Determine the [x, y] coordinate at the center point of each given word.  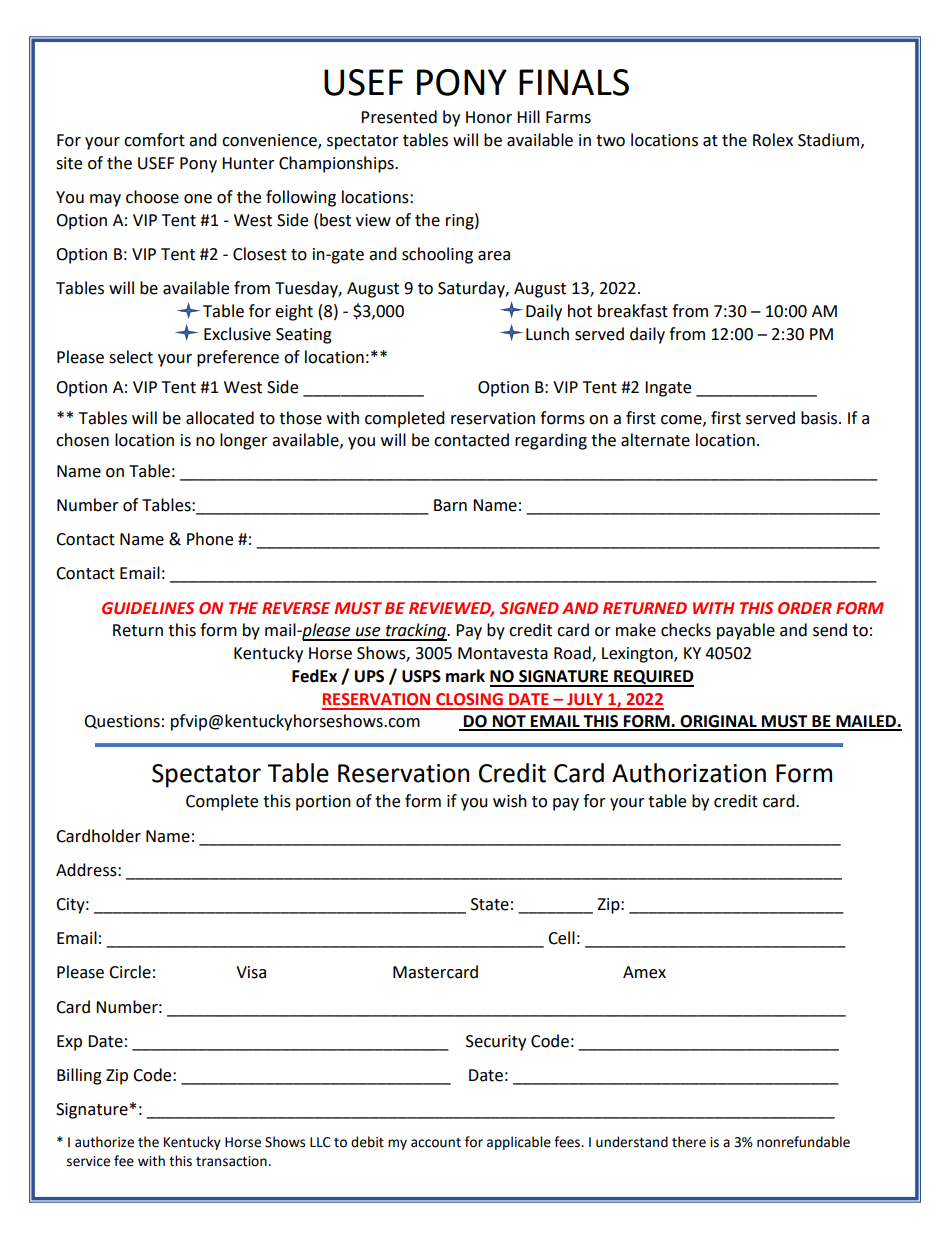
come [682, 420]
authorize [104, 1142]
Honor [489, 117]
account [436, 1143]
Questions [122, 722]
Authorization [689, 773]
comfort [154, 140]
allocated [220, 418]
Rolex [773, 140]
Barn [450, 505]
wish [510, 801]
